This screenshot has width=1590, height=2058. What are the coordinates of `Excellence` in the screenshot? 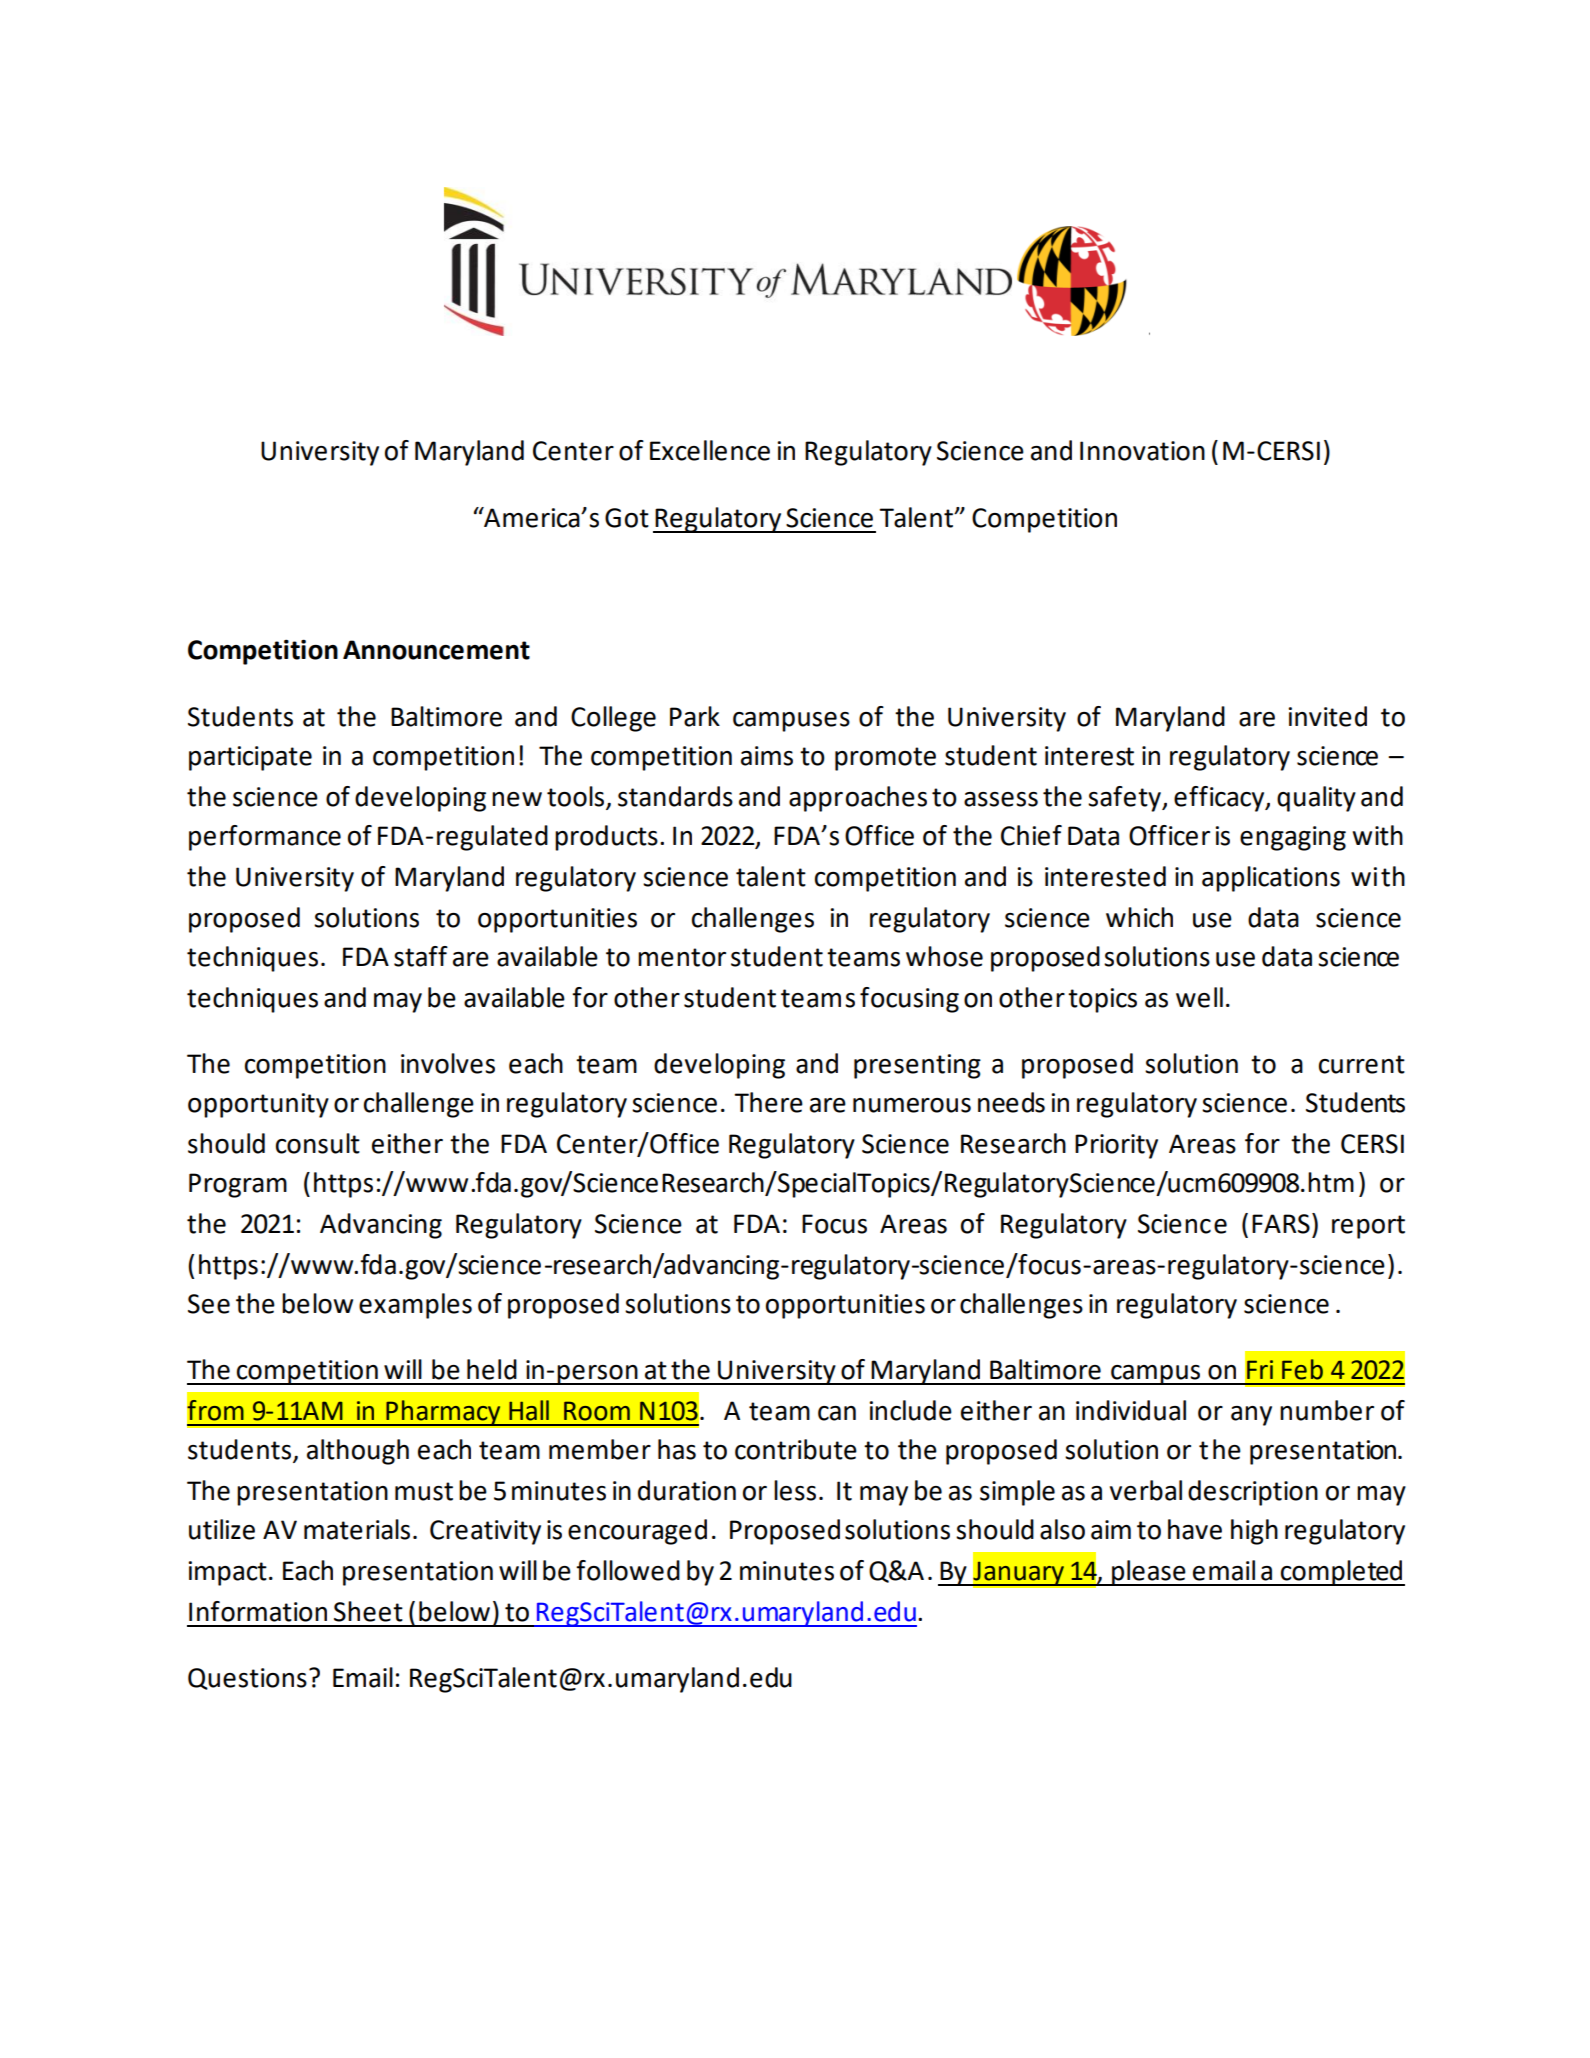 It's located at (710, 450).
